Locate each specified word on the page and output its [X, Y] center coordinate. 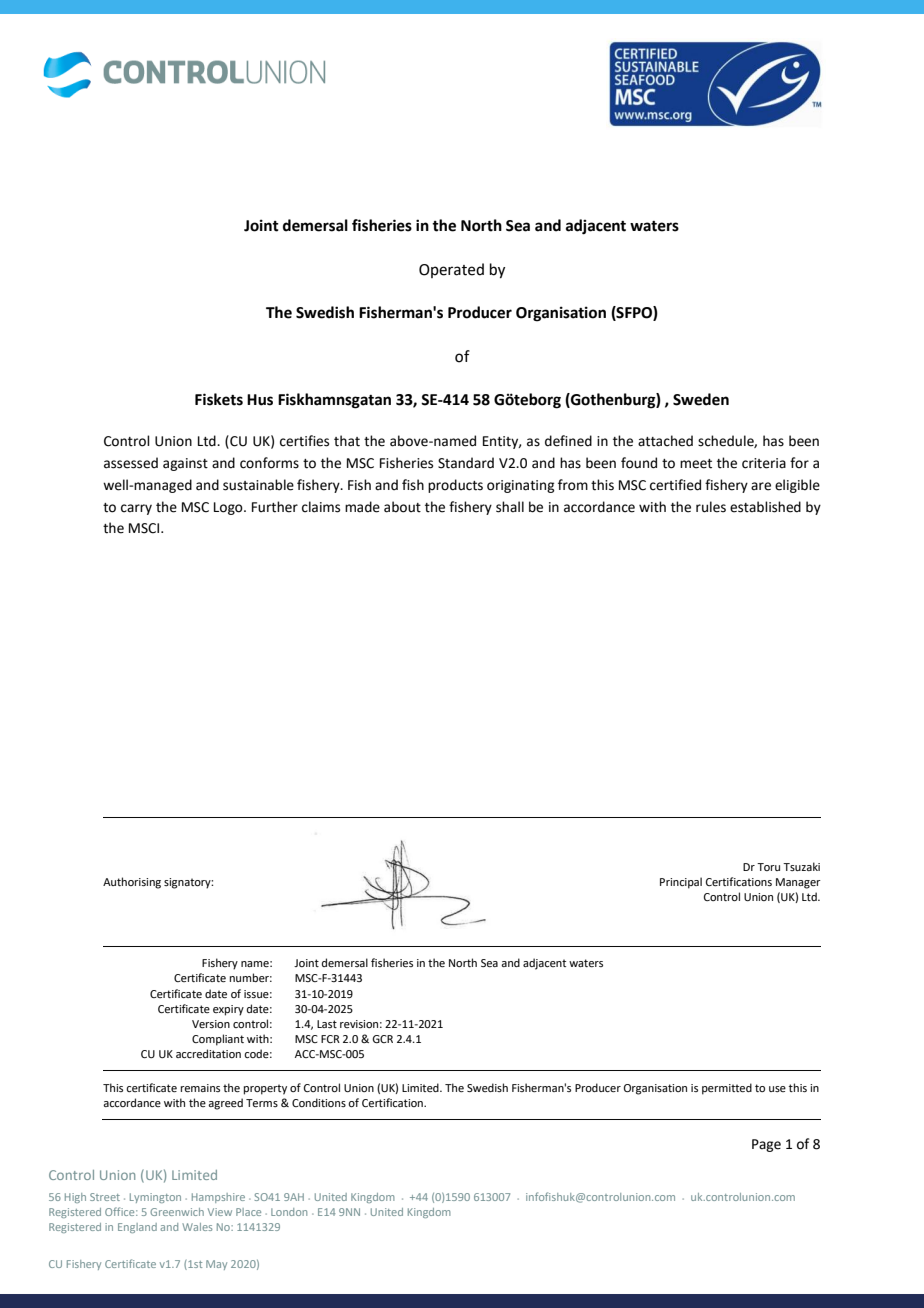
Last [327, 1024]
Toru [768, 867]
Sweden [701, 399]
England [137, 1228]
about [402, 507]
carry [136, 509]
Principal [681, 883]
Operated [451, 270]
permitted [727, 1089]
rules [711, 507]
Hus [260, 400]
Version [211, 1024]
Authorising [132, 883]
